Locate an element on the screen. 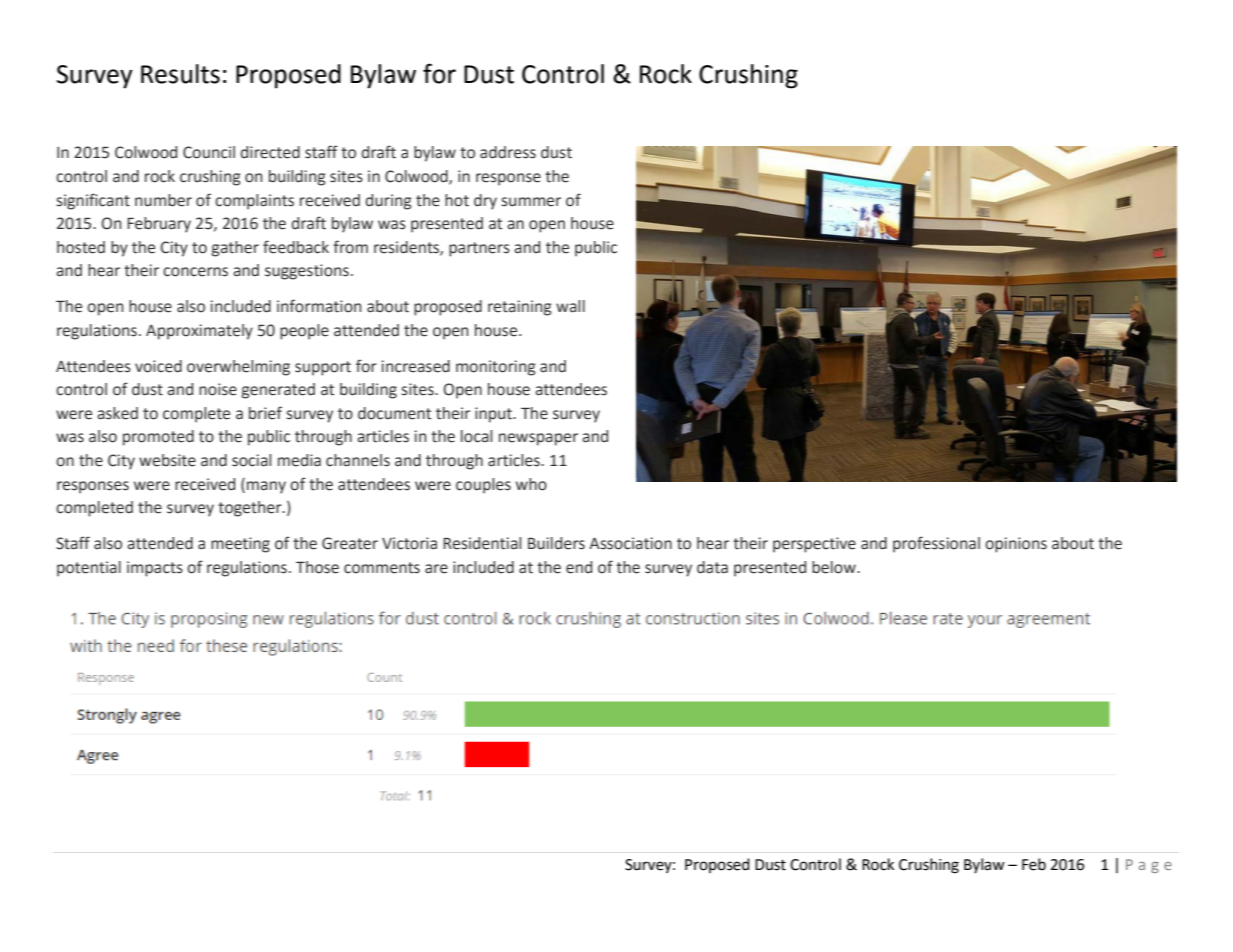 The image size is (1233, 952). noise is located at coordinates (218, 389).
